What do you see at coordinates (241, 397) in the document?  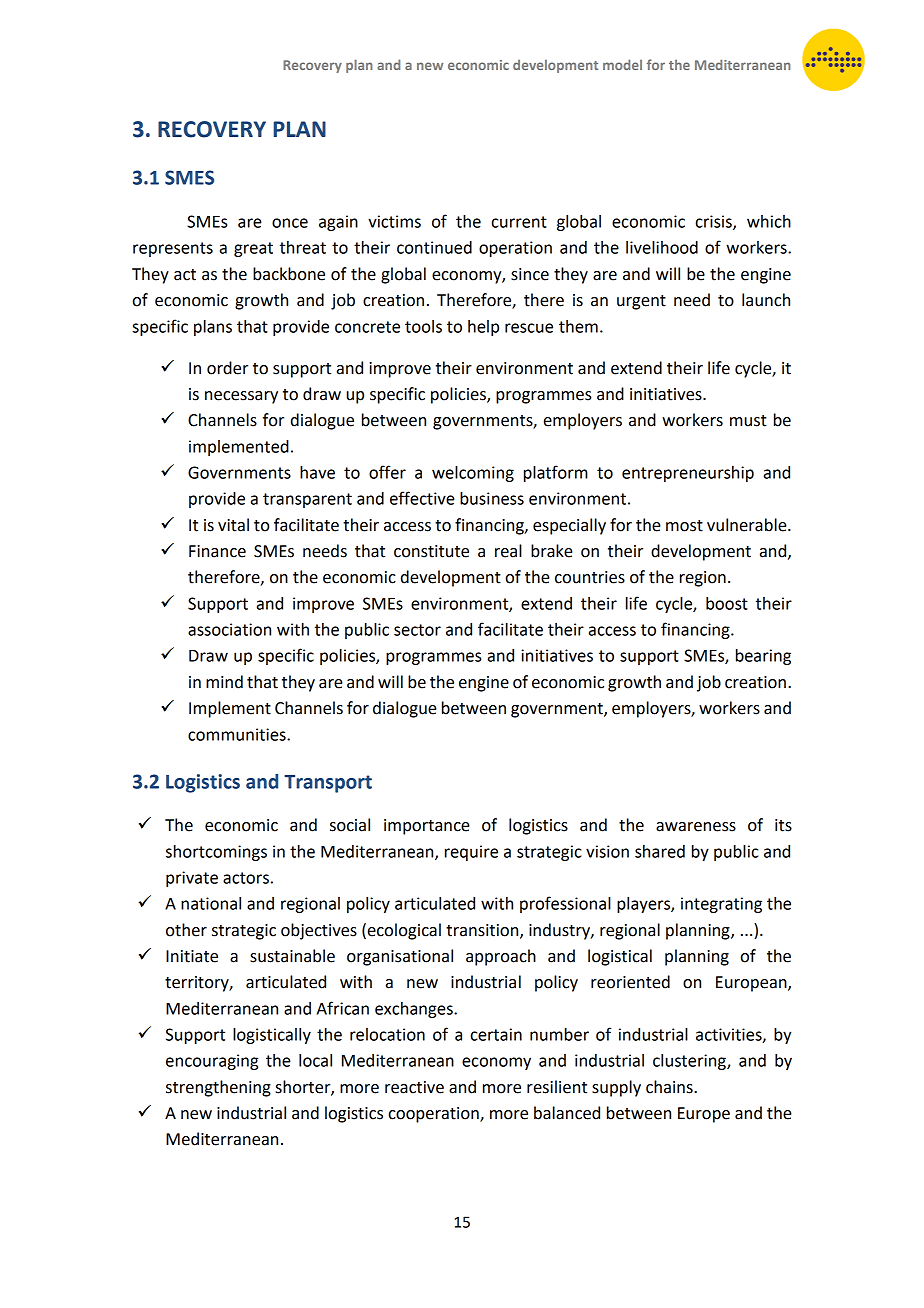 I see `necessary` at bounding box center [241, 397].
